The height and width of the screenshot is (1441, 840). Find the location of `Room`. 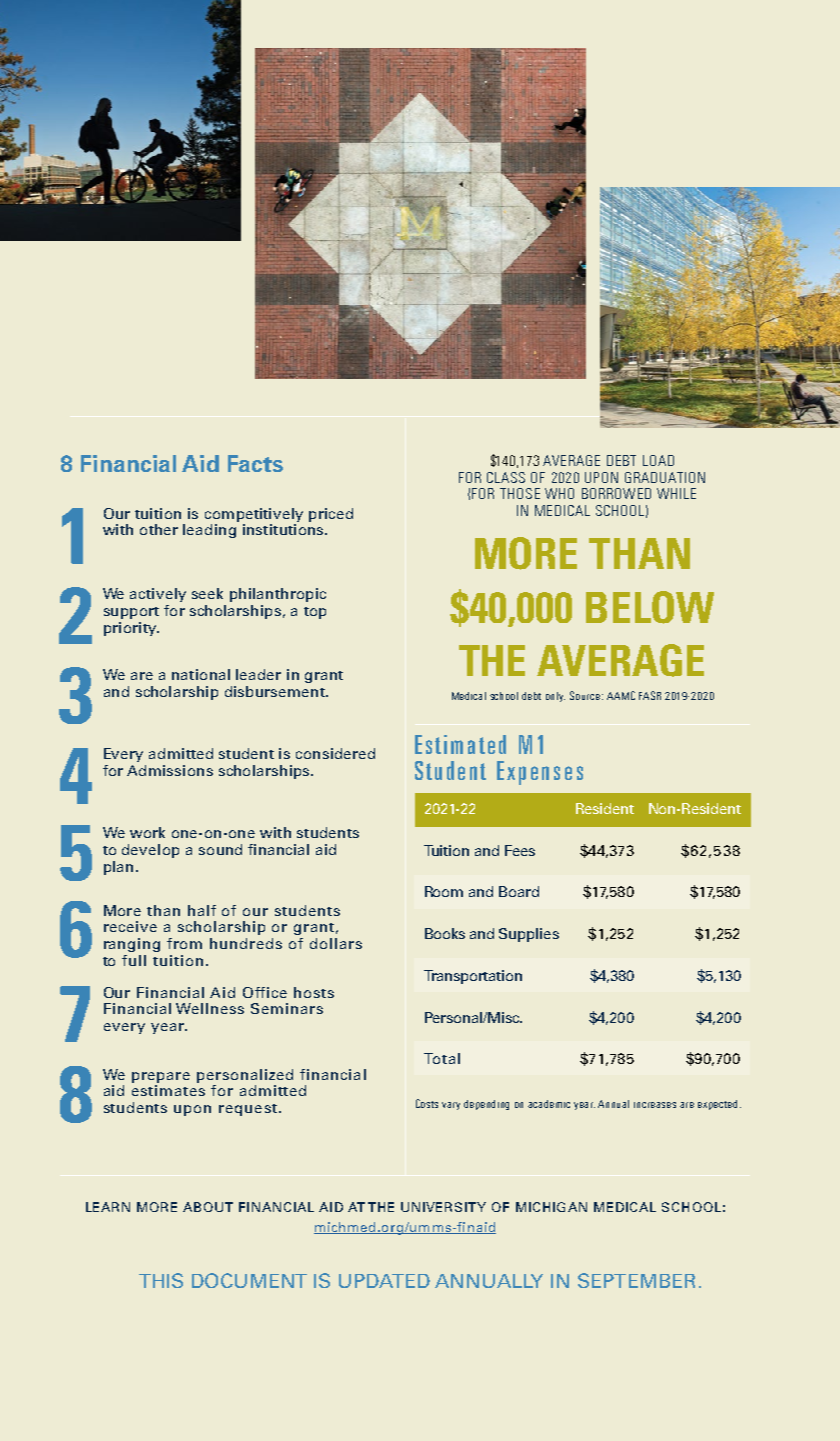

Room is located at coordinates (444, 891).
